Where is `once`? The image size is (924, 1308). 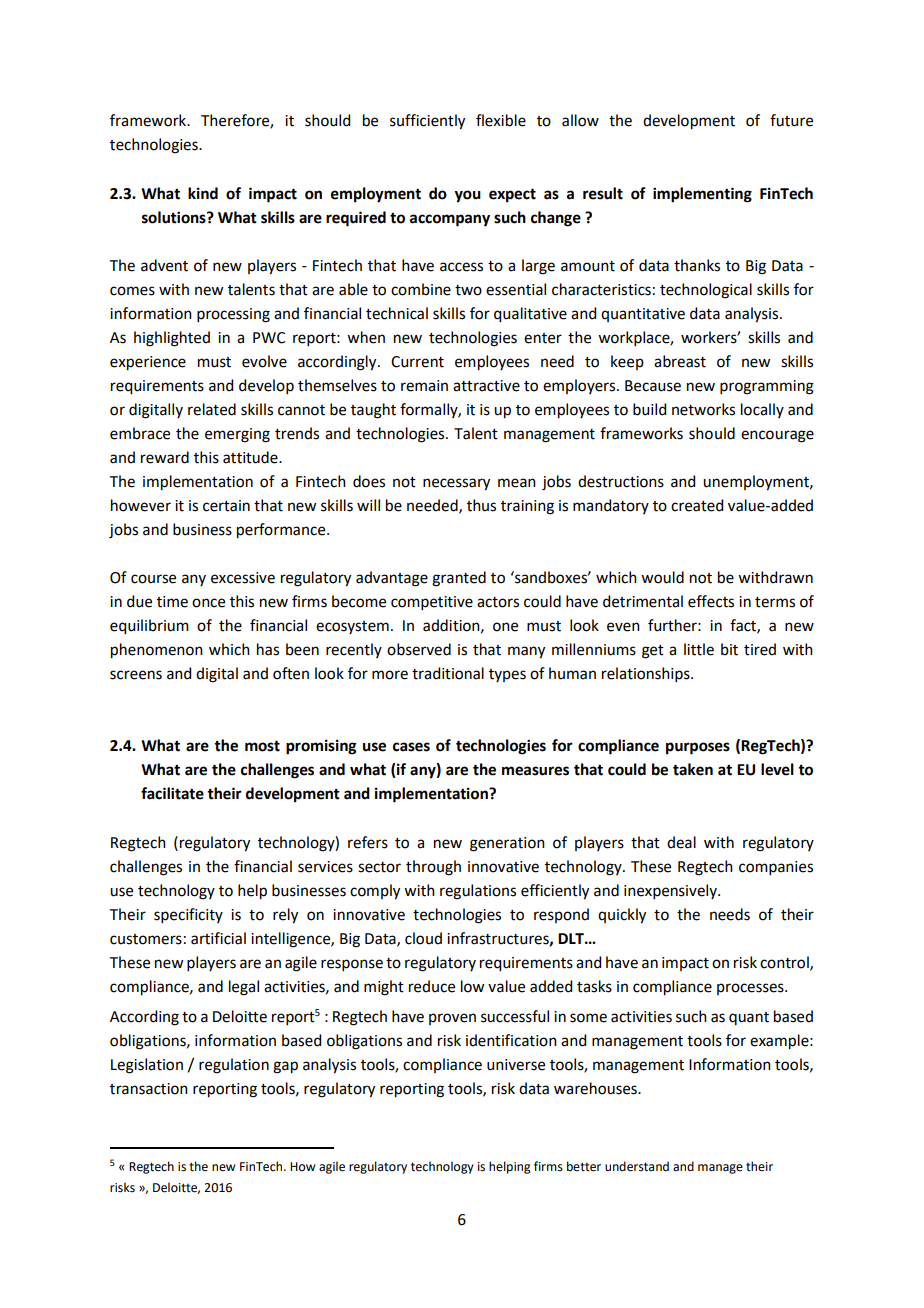
once is located at coordinates (208, 603).
